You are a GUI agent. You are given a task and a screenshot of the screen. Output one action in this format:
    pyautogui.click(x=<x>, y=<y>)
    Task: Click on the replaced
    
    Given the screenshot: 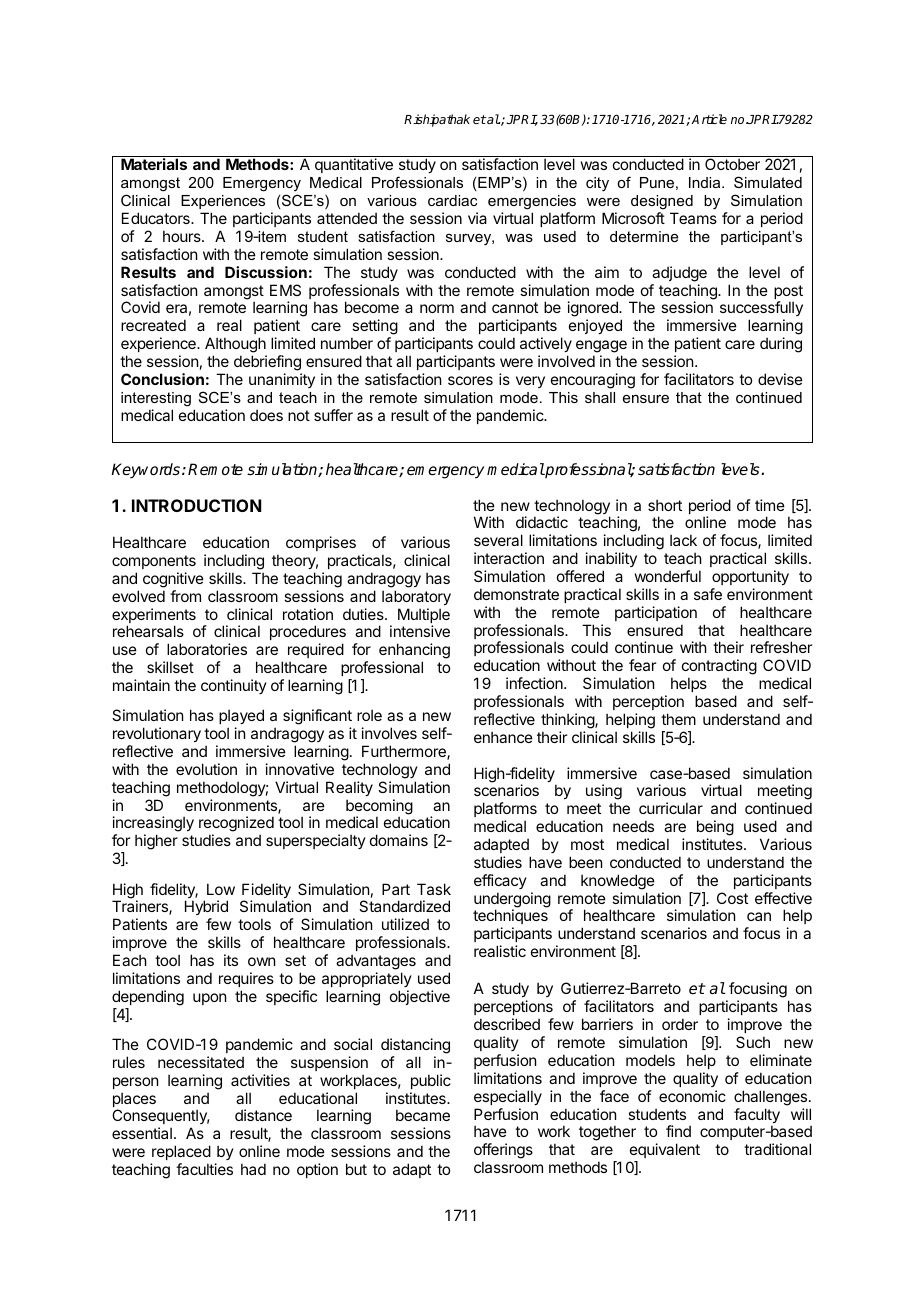 What is the action you would take?
    pyautogui.click(x=181, y=1152)
